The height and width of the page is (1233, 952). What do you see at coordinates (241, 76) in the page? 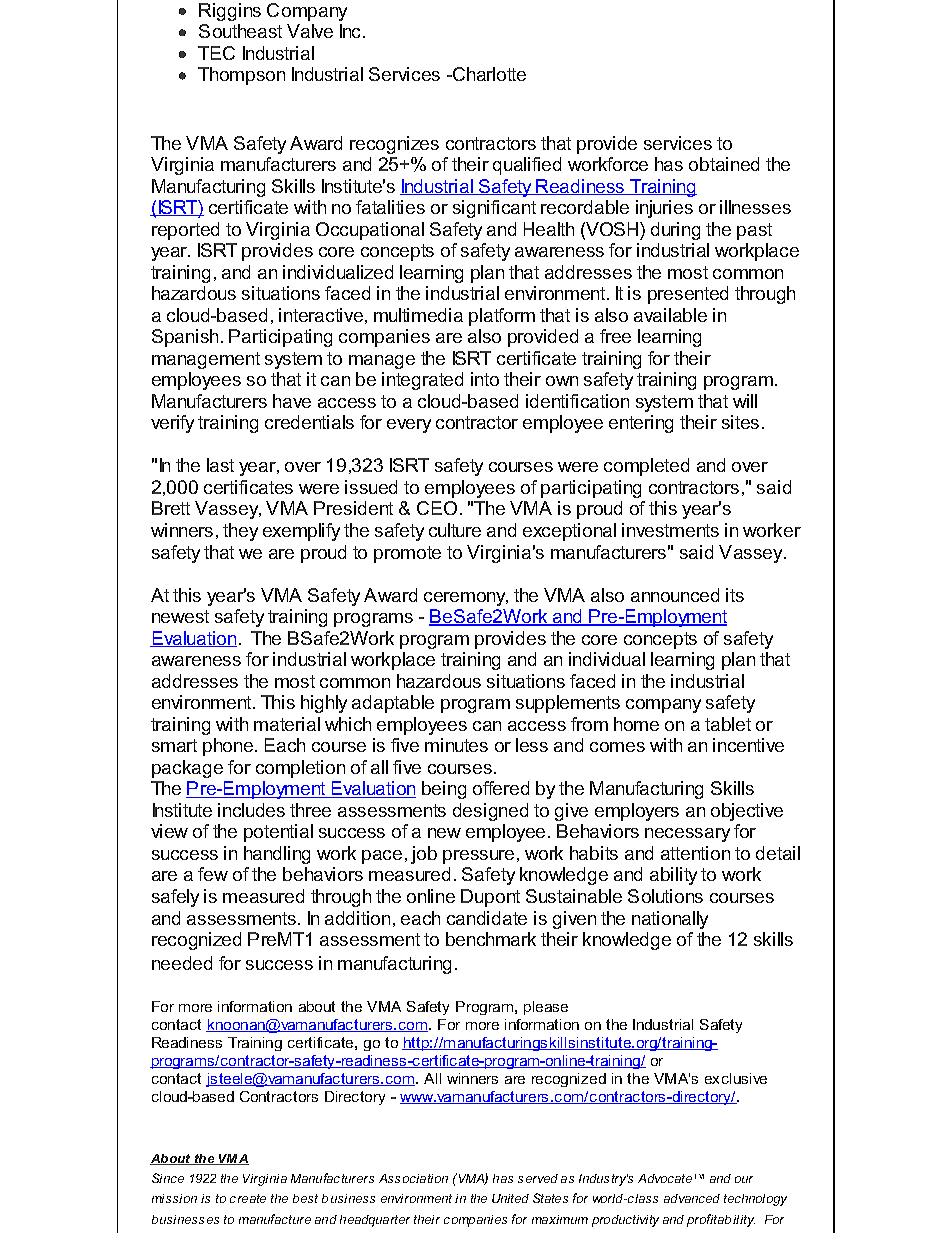
I see `Thompson` at bounding box center [241, 76].
